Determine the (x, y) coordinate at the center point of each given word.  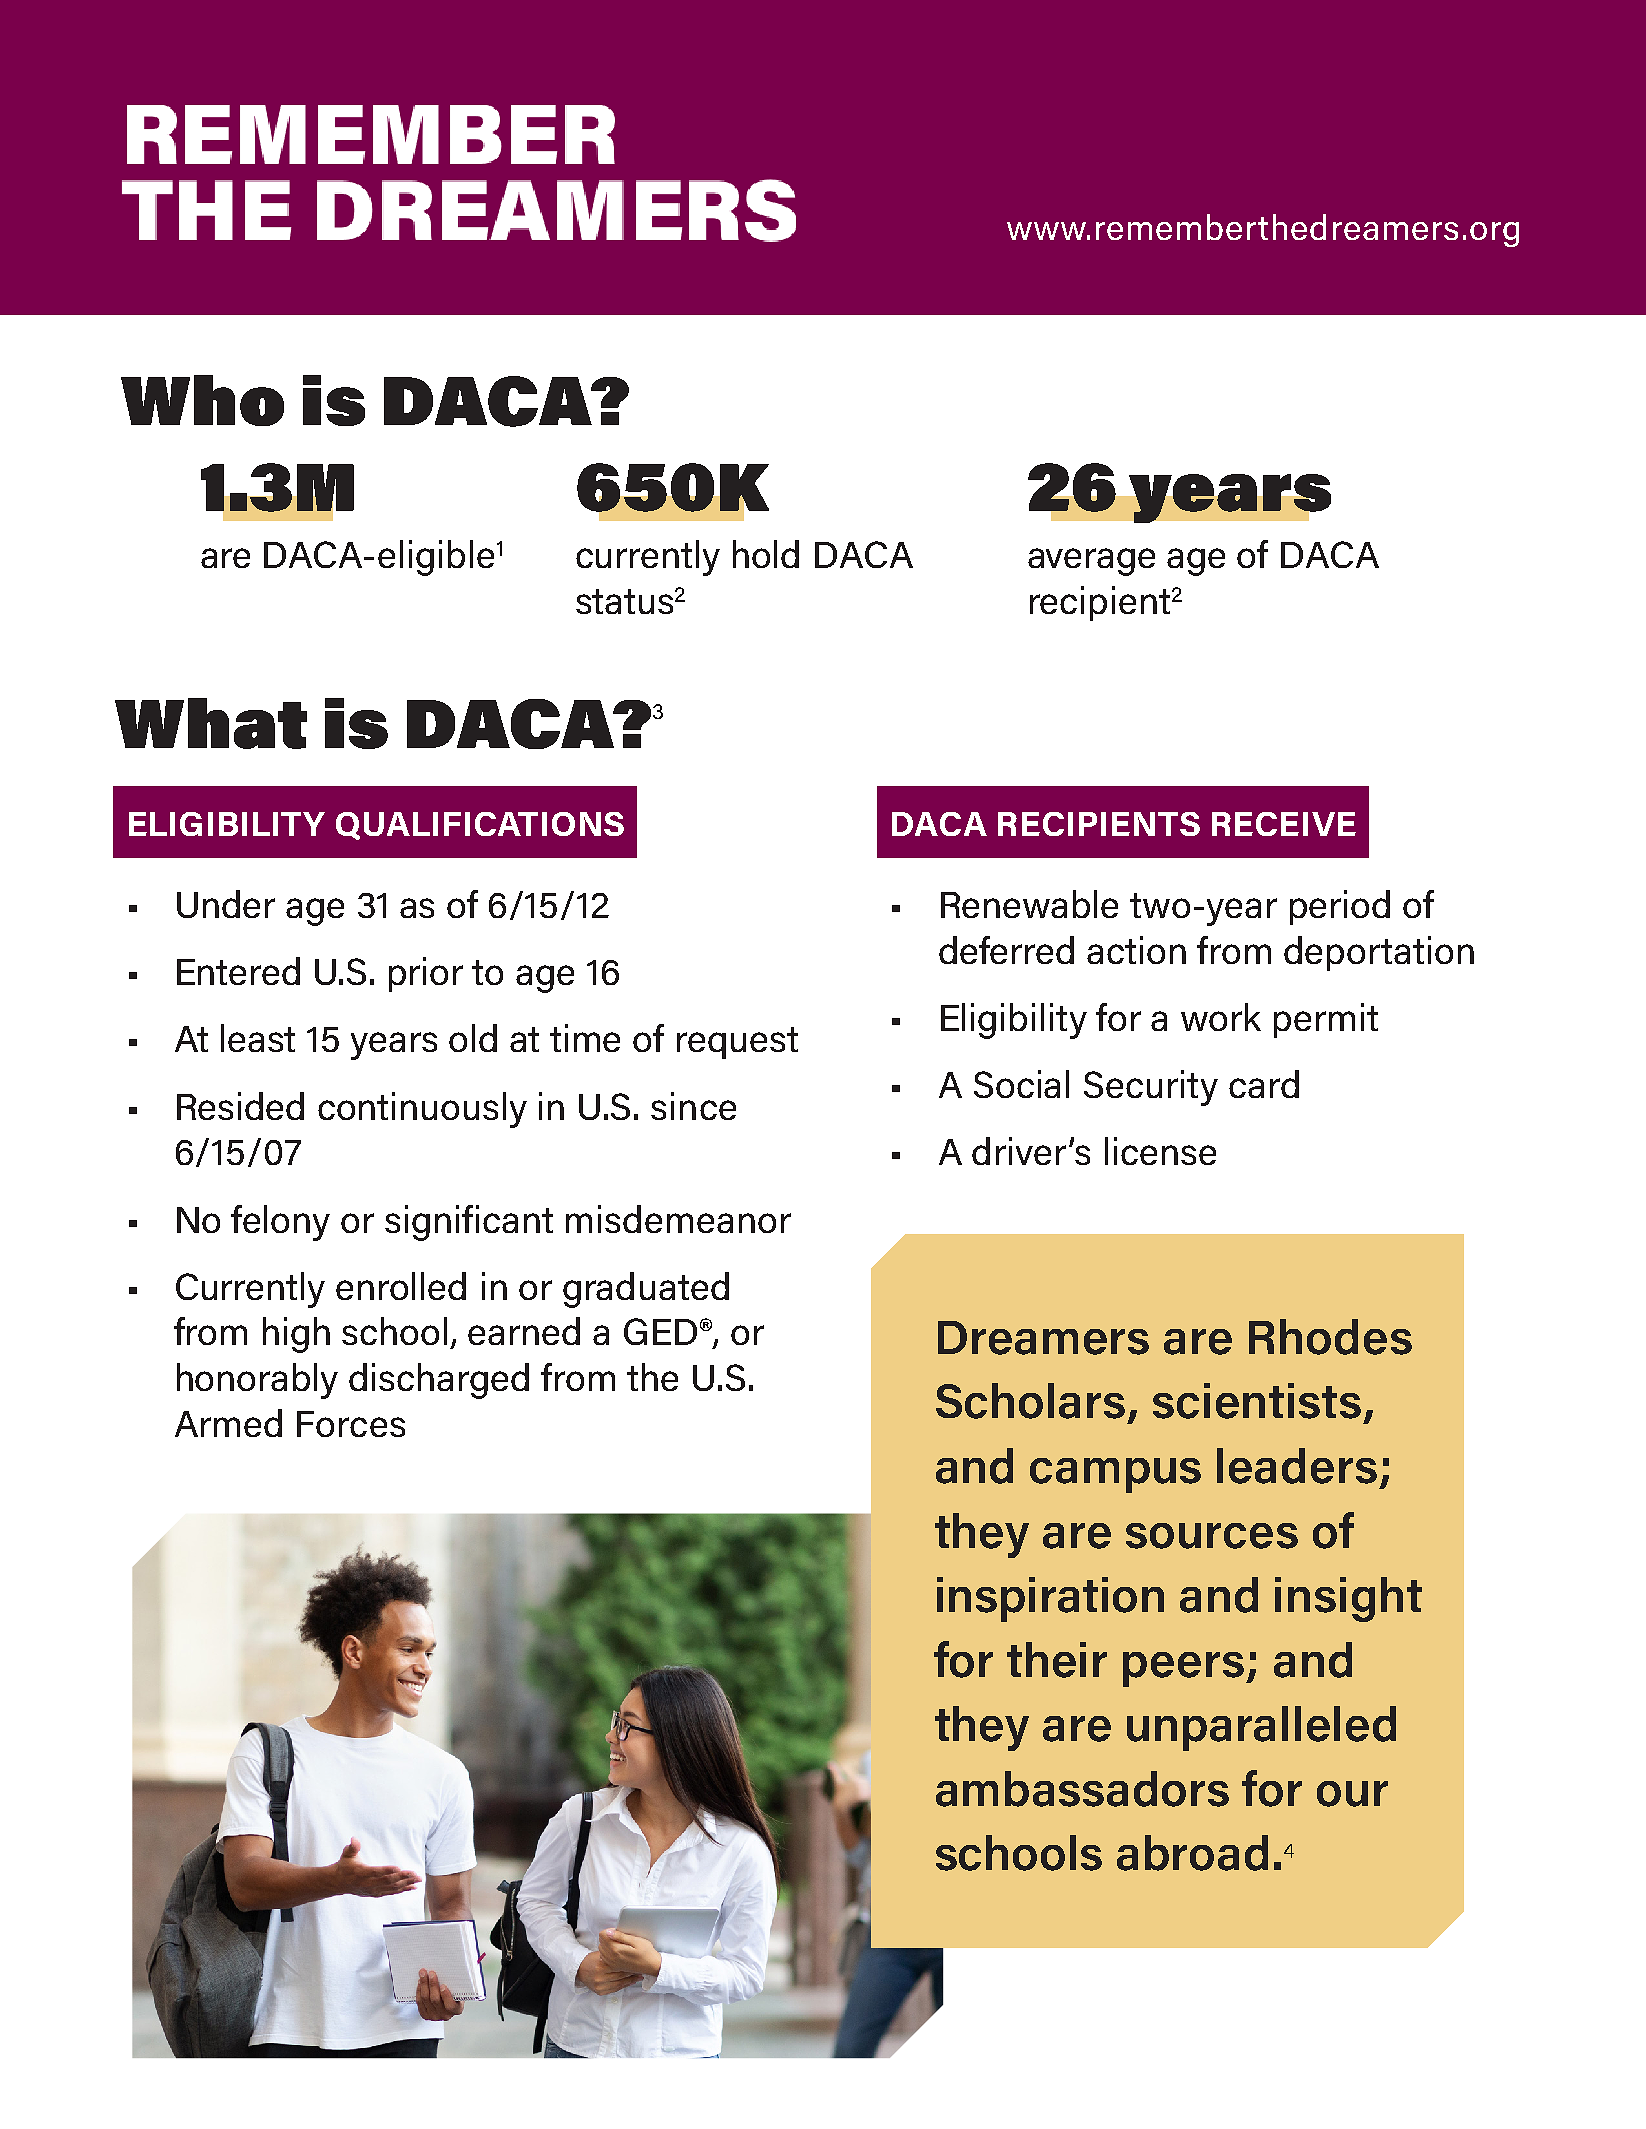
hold (766, 554)
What (211, 723)
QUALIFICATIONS (480, 826)
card (1264, 1084)
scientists (1257, 1401)
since (693, 1106)
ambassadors (1082, 1789)
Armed (228, 1423)
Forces (351, 1424)
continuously (422, 1110)
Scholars (1030, 1401)
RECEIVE (1284, 824)
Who (202, 400)
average (1091, 562)
